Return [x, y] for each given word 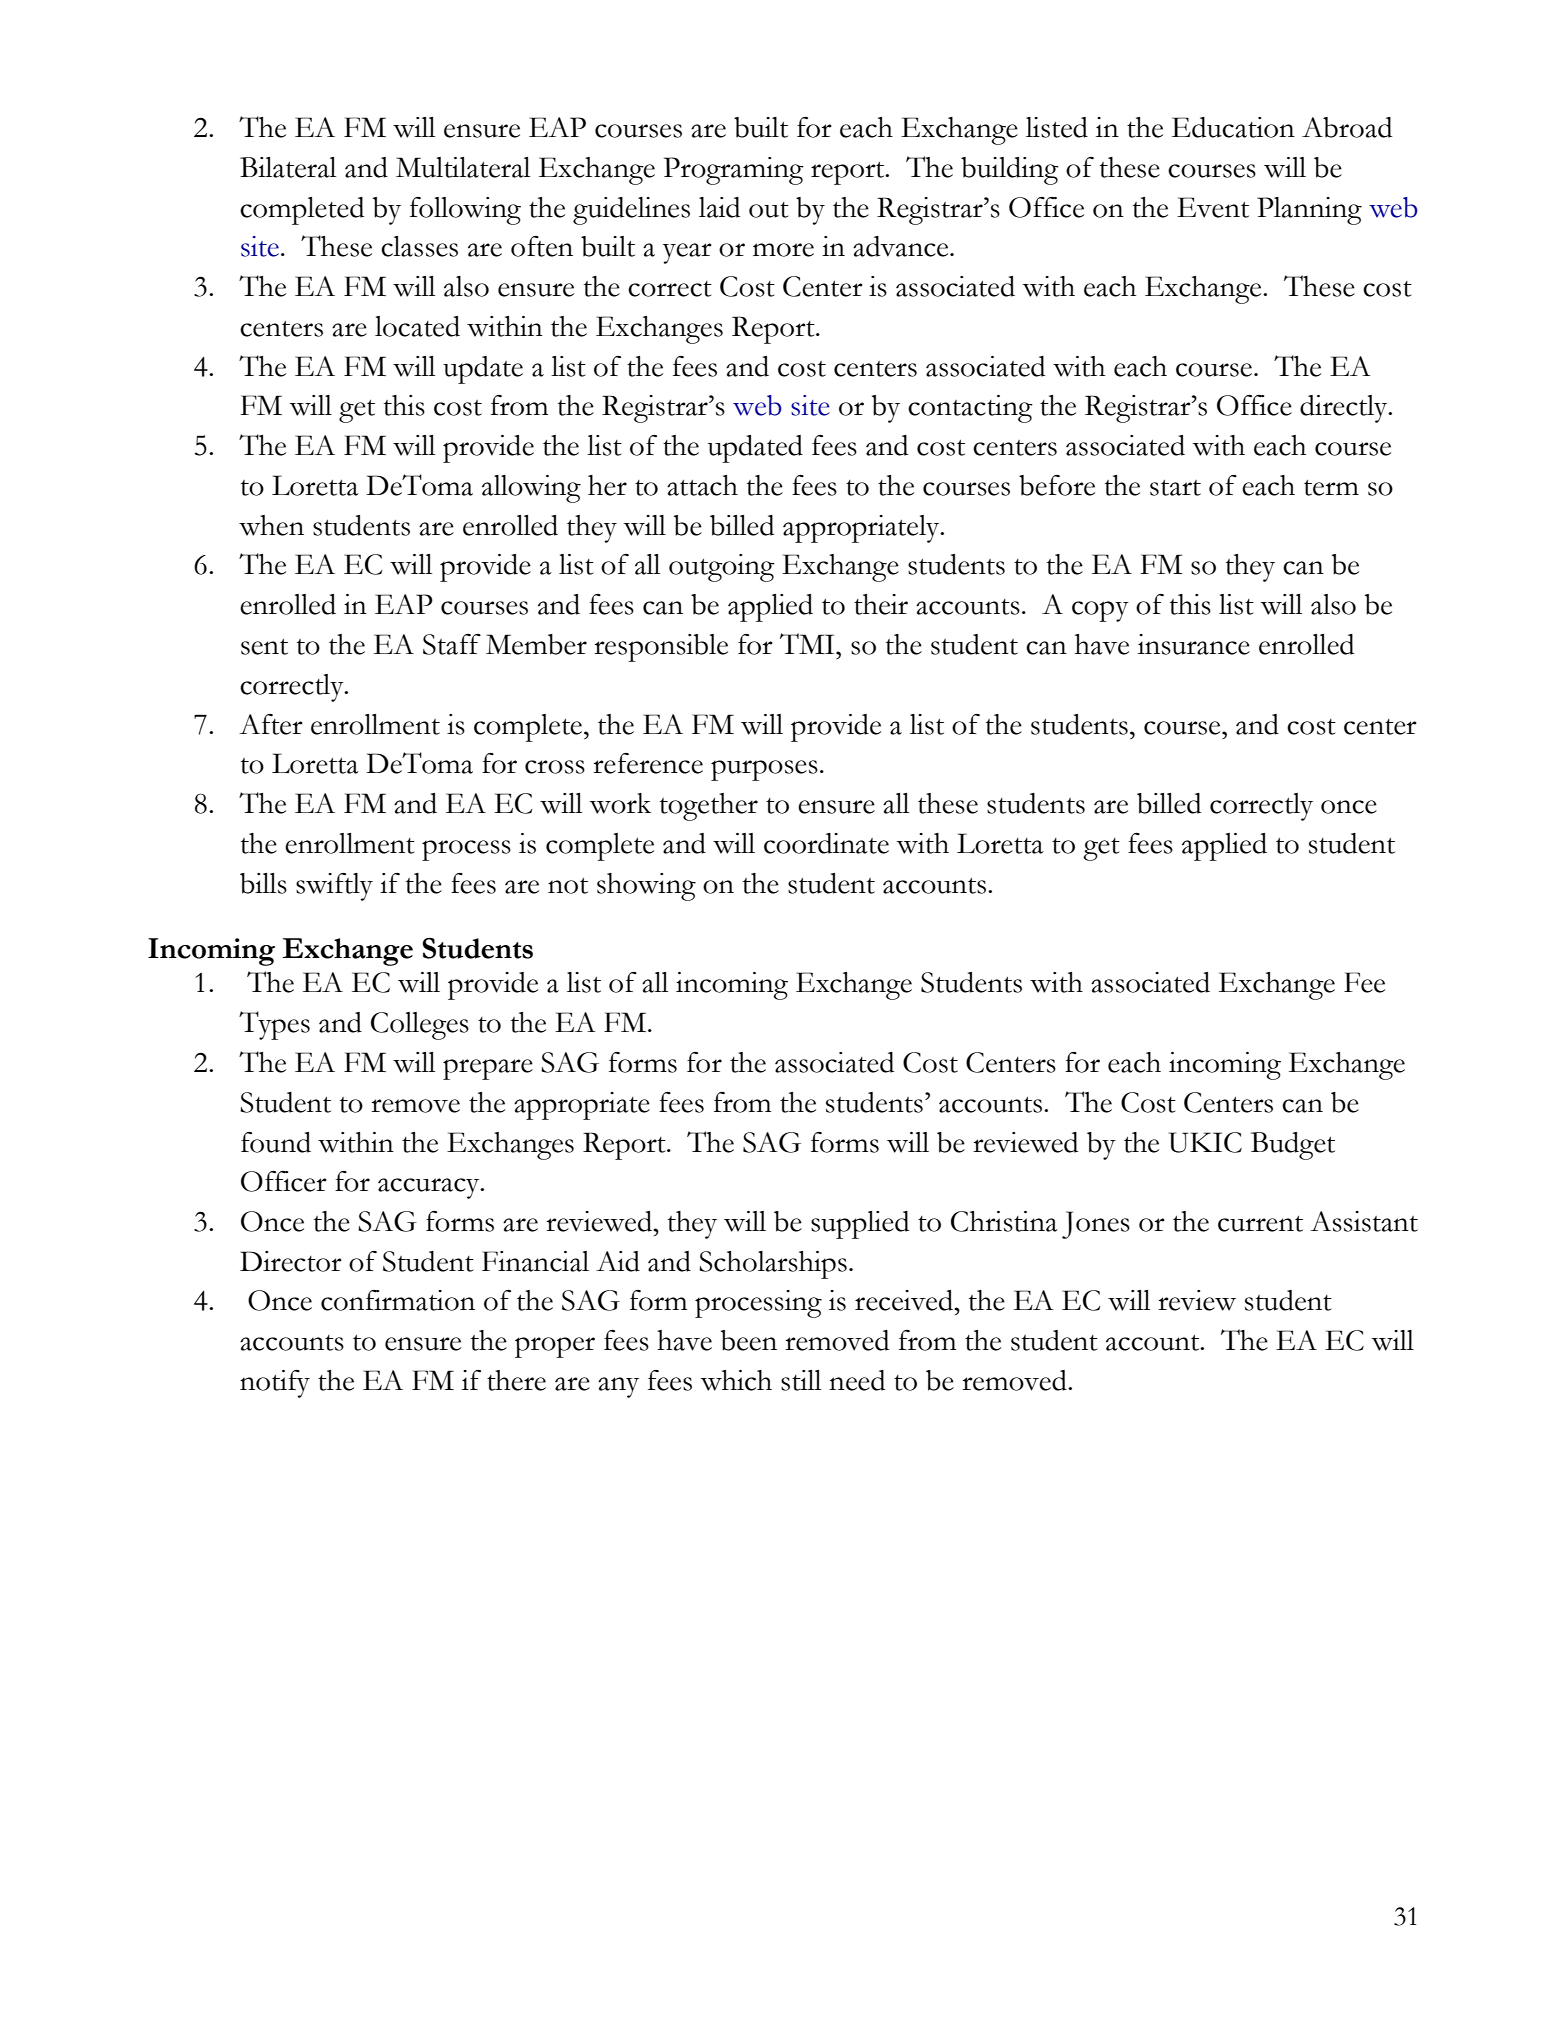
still [801, 1380]
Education [1233, 127]
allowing [531, 489]
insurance [1194, 644]
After [271, 724]
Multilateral [463, 167]
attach [702, 485]
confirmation [398, 1300]
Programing [734, 171]
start [1175, 488]
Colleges [420, 1026]
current [1260, 1224]
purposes [764, 770]
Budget [1293, 1146]
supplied [860, 1225]
